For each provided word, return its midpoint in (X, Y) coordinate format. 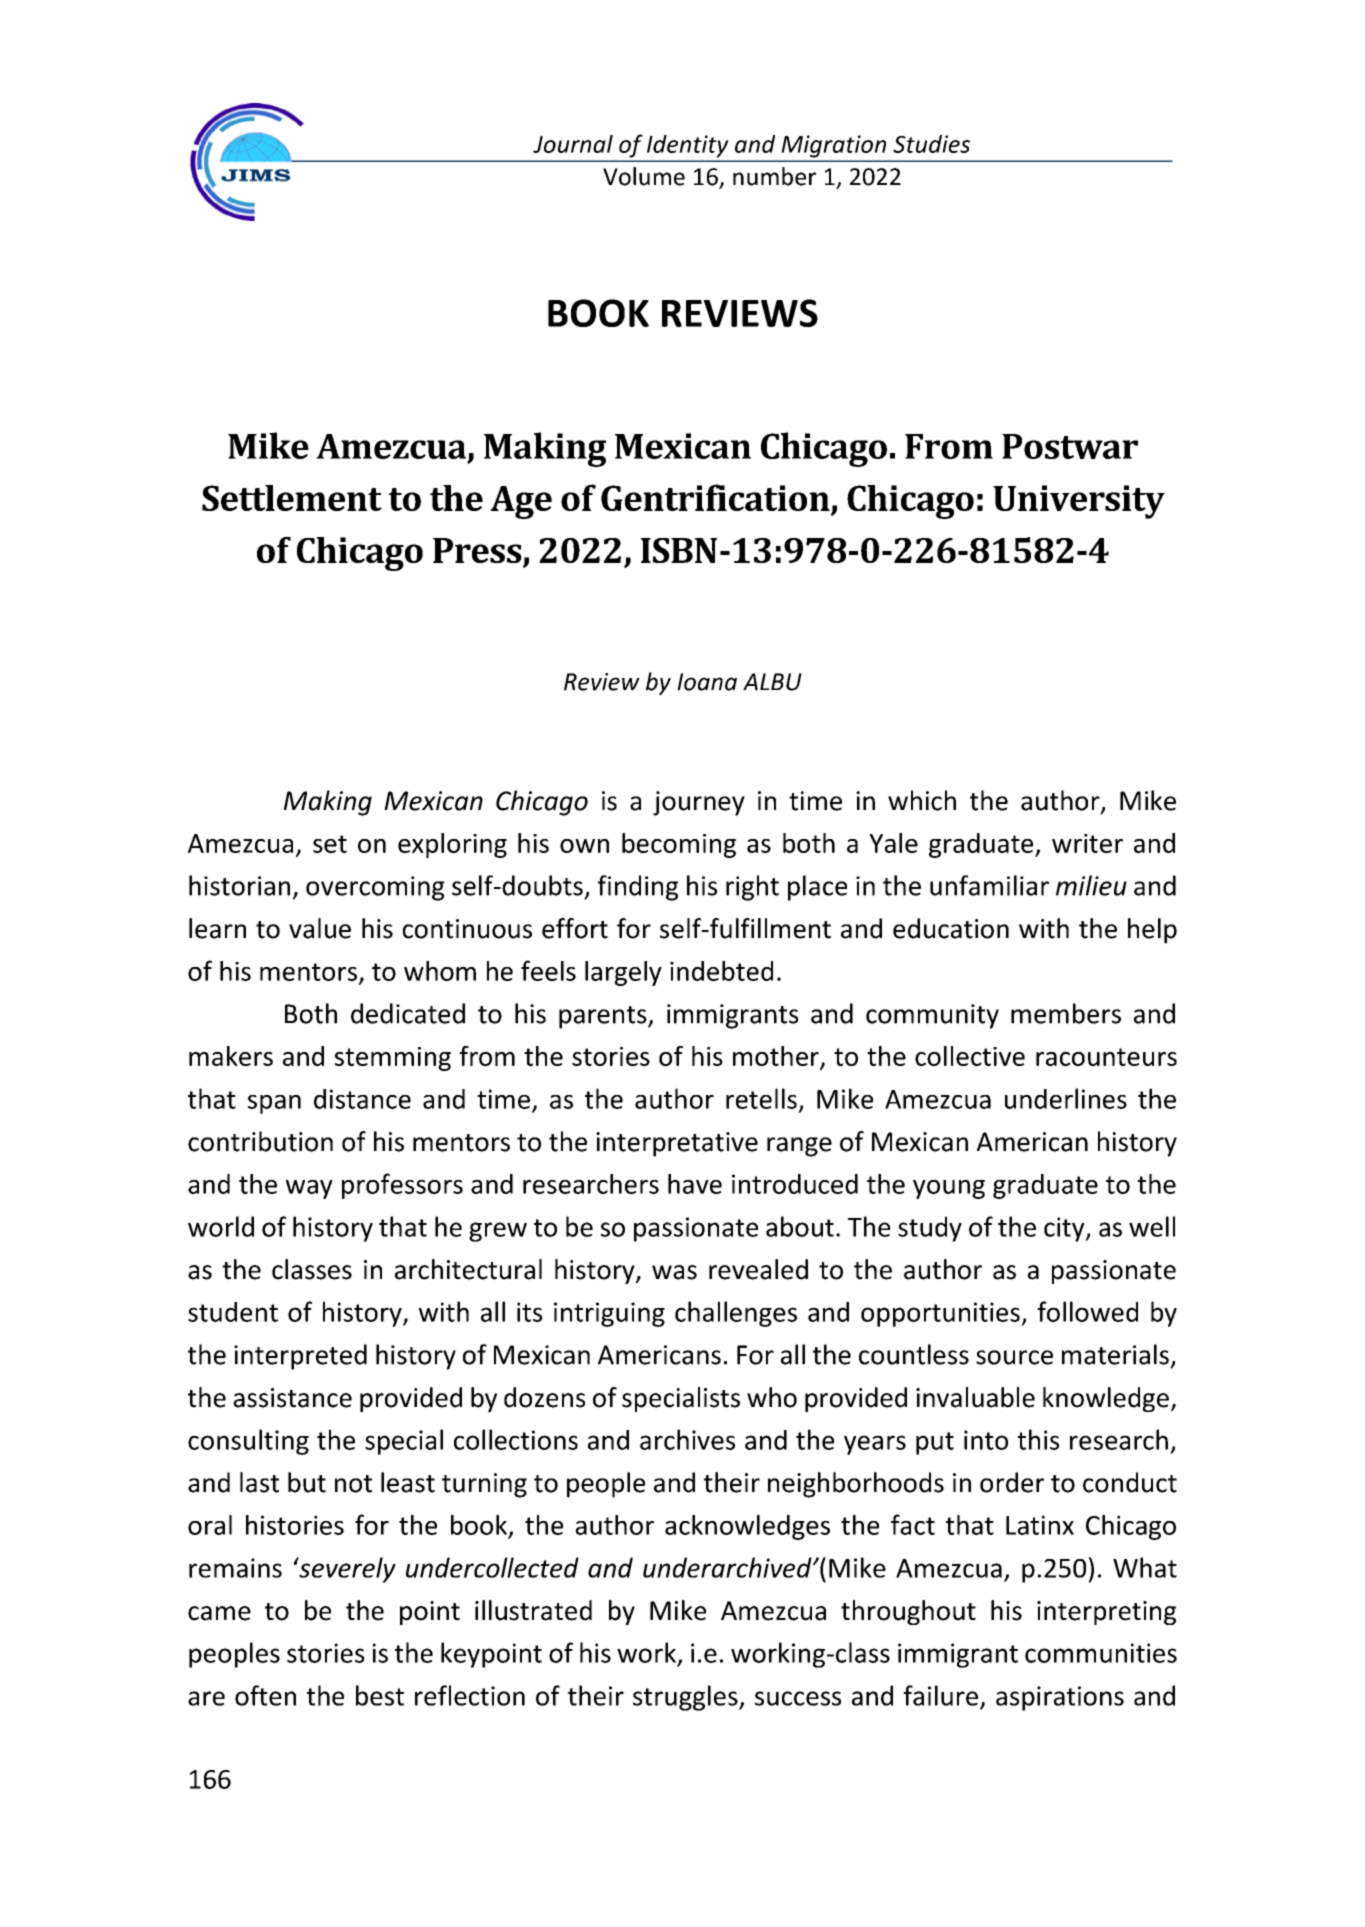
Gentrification (715, 497)
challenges (736, 1314)
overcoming (375, 888)
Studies (931, 144)
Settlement (292, 498)
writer (1087, 843)
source (1014, 1357)
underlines (1066, 1098)
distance (362, 1099)
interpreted (300, 1357)
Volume (644, 176)
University (1079, 502)
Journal (573, 144)
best (380, 1695)
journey (699, 803)
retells (761, 1098)
